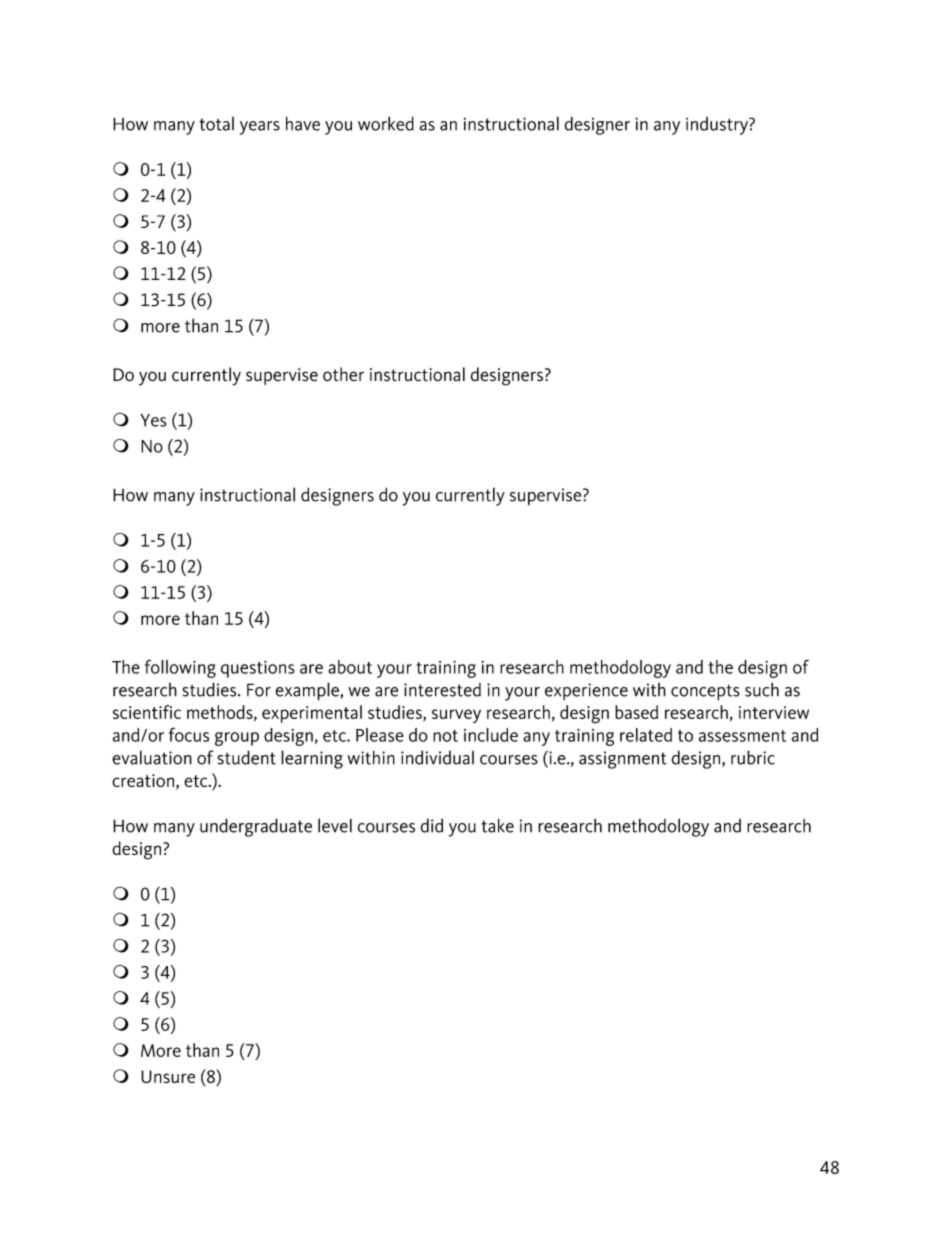  Describe the element at coordinates (705, 692) in the document. I see `concepts` at that location.
